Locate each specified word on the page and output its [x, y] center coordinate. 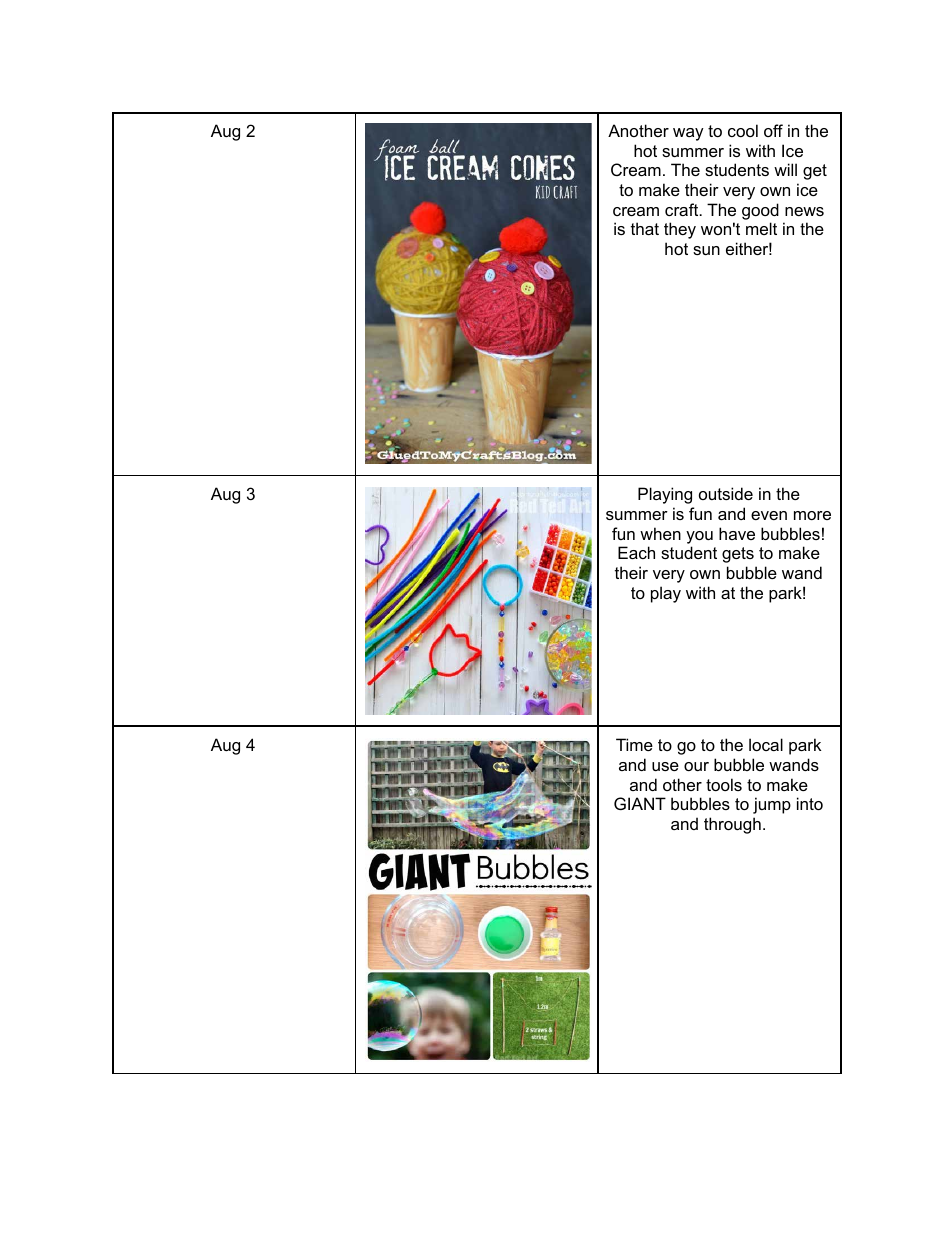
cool [743, 130]
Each [636, 552]
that [645, 228]
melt [761, 228]
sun [706, 250]
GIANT [640, 803]
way [688, 134]
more [812, 515]
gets [738, 555]
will [785, 169]
